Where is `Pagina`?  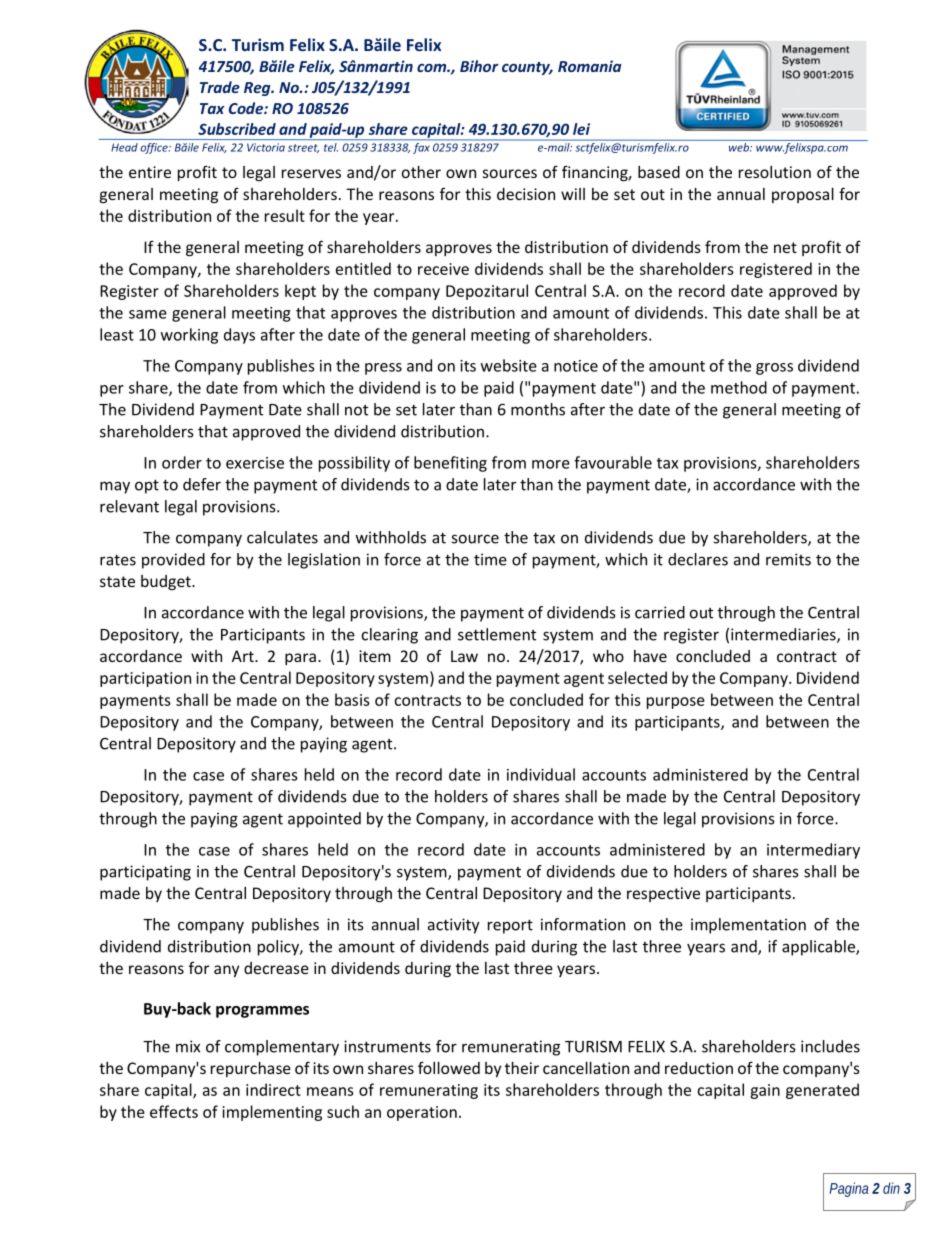
Pagina is located at coordinates (849, 1189).
